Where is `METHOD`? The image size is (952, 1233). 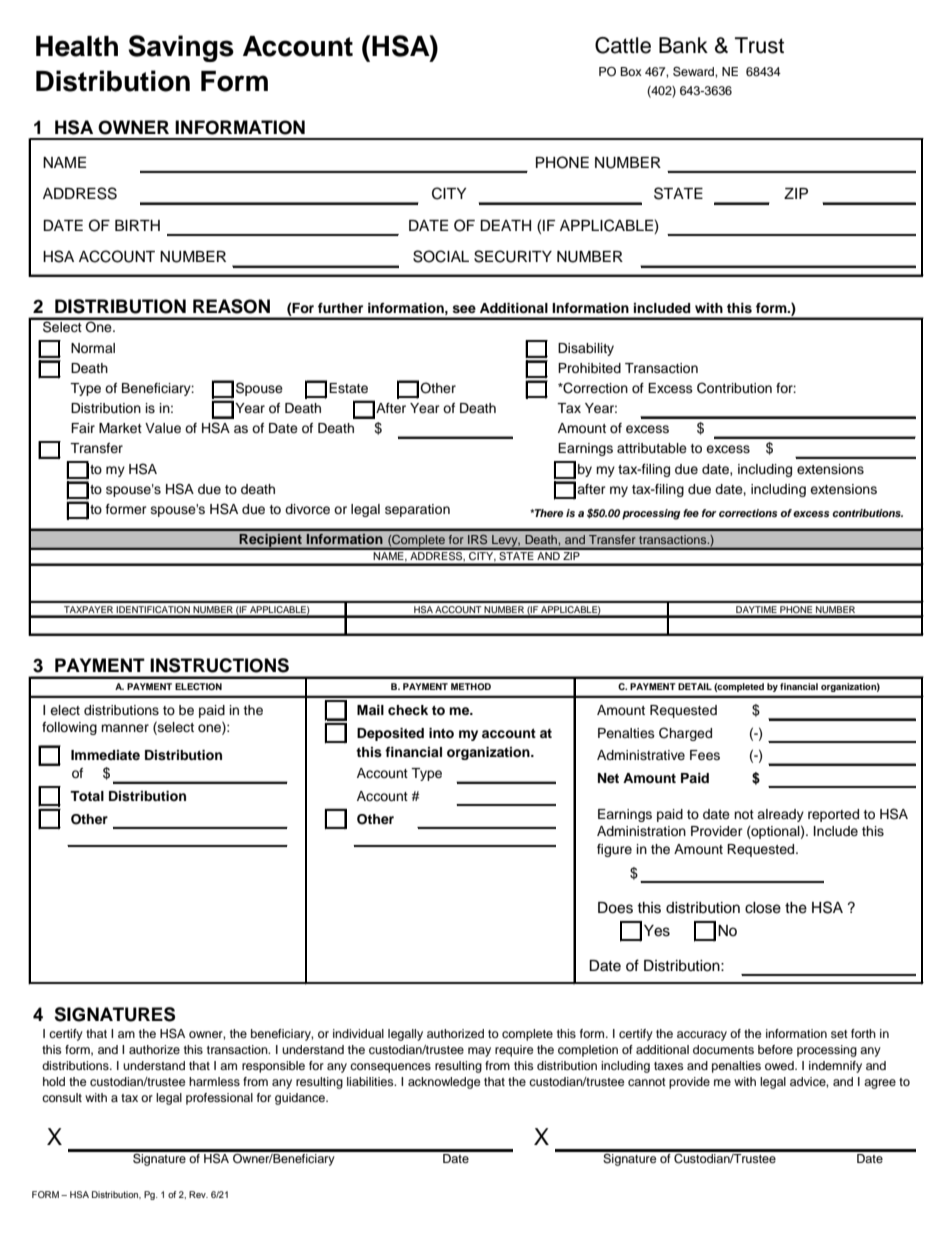 METHOD is located at coordinates (471, 686).
